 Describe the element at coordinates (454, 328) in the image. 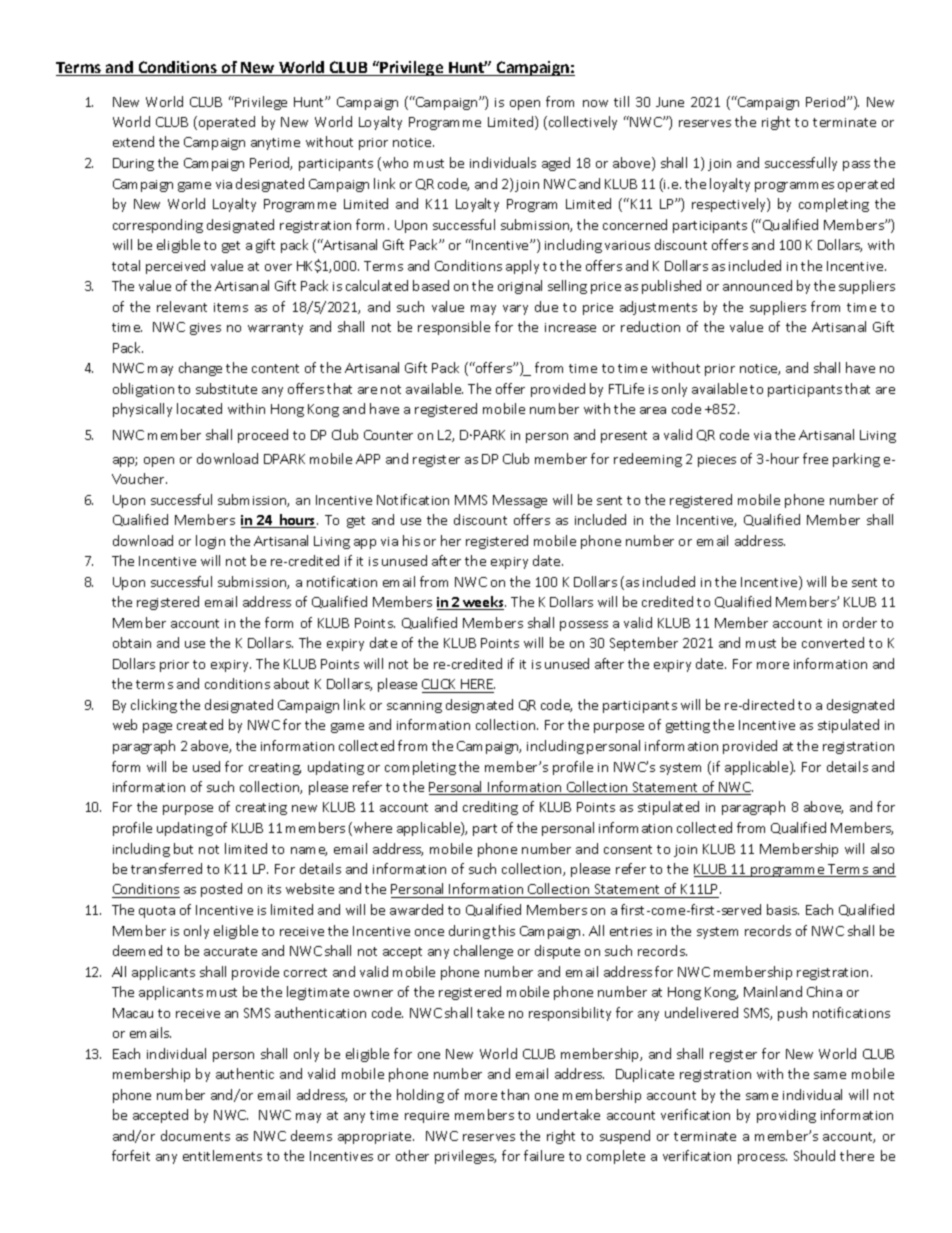

I see `responsible` at that location.
